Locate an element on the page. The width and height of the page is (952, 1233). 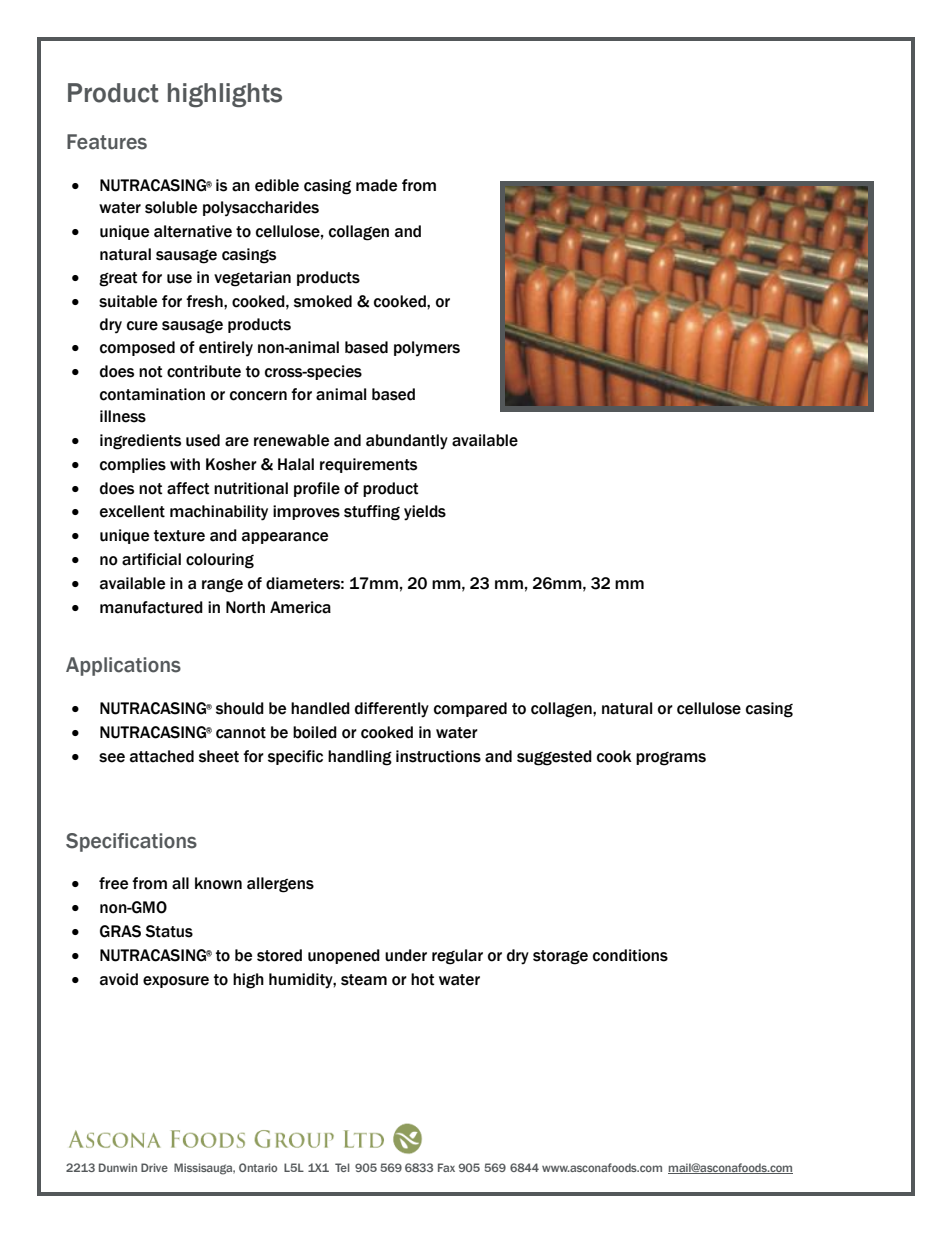
Tel is located at coordinates (342, 1167).
